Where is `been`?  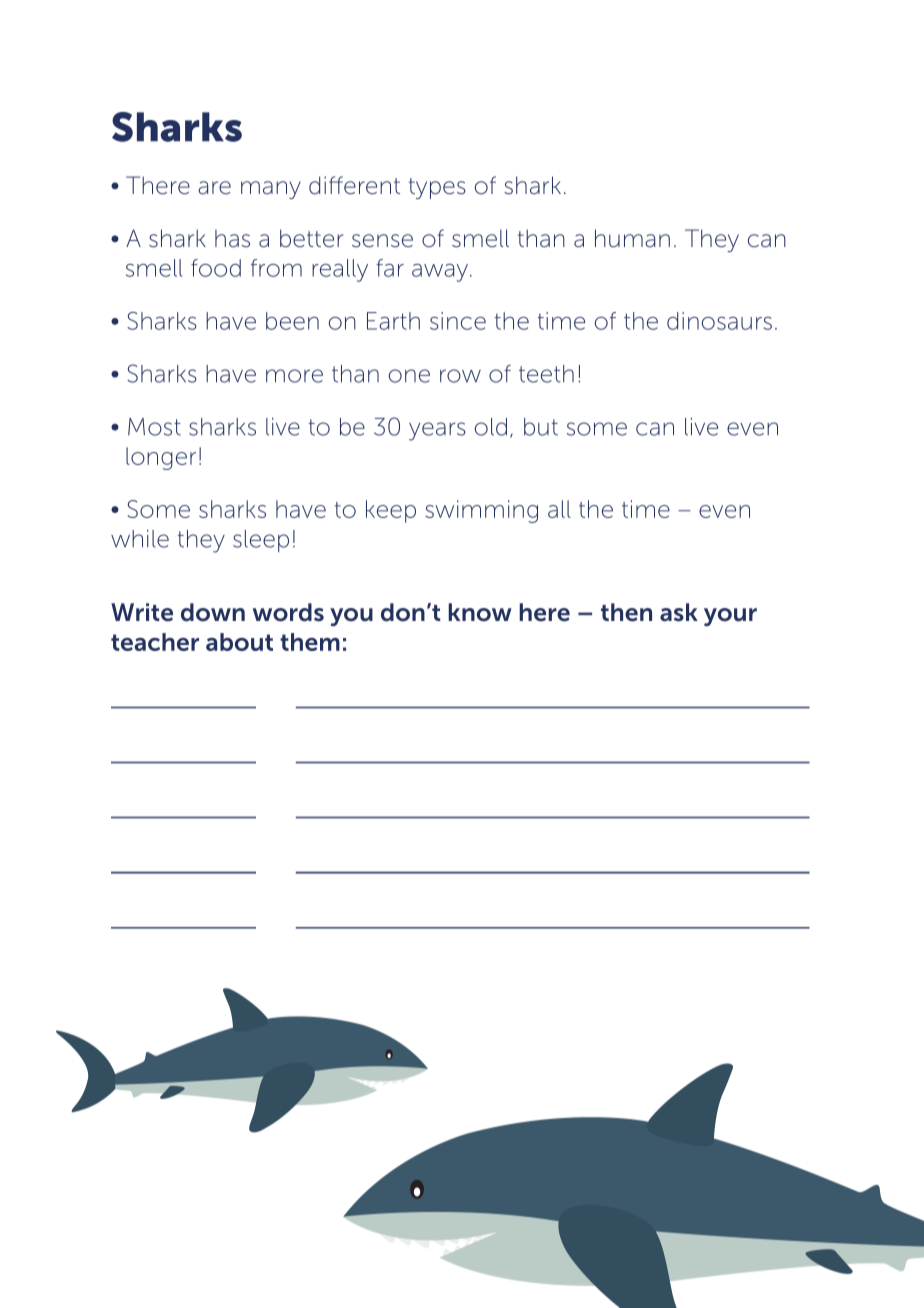 been is located at coordinates (292, 321).
